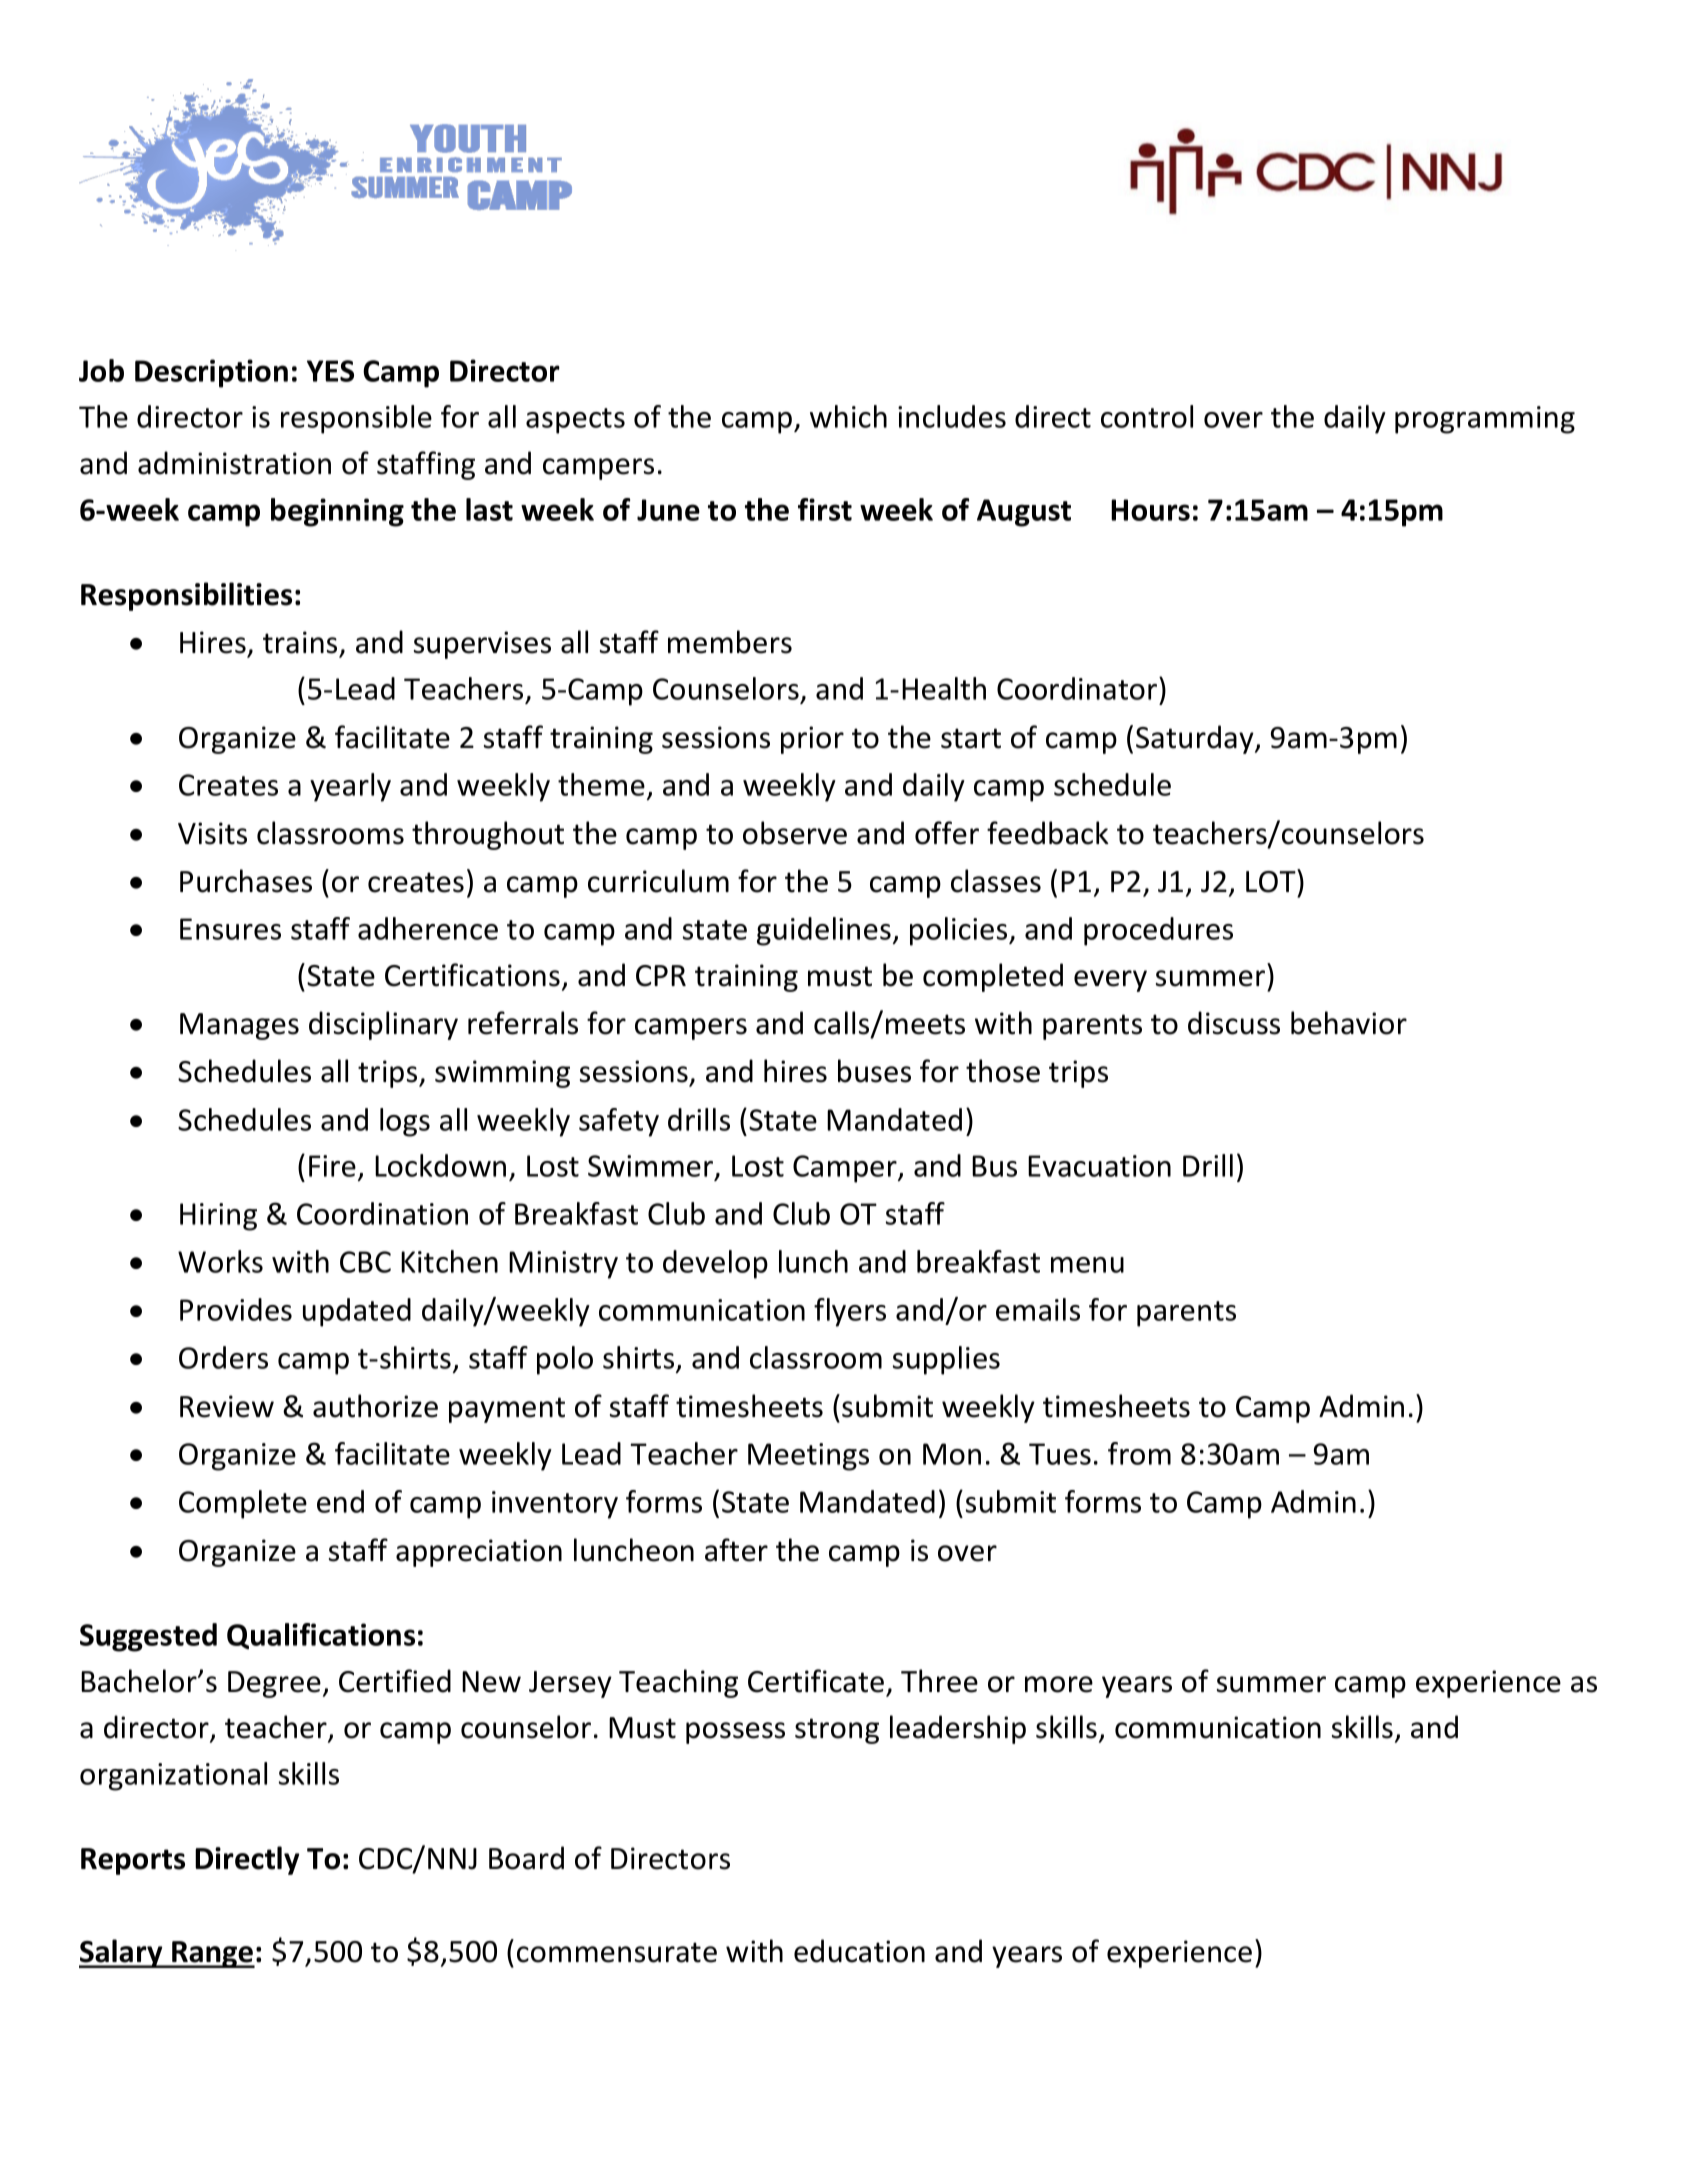 Image resolution: width=1681 pixels, height=2176 pixels. Describe the element at coordinates (356, 419) in the document. I see `responsible` at that location.
